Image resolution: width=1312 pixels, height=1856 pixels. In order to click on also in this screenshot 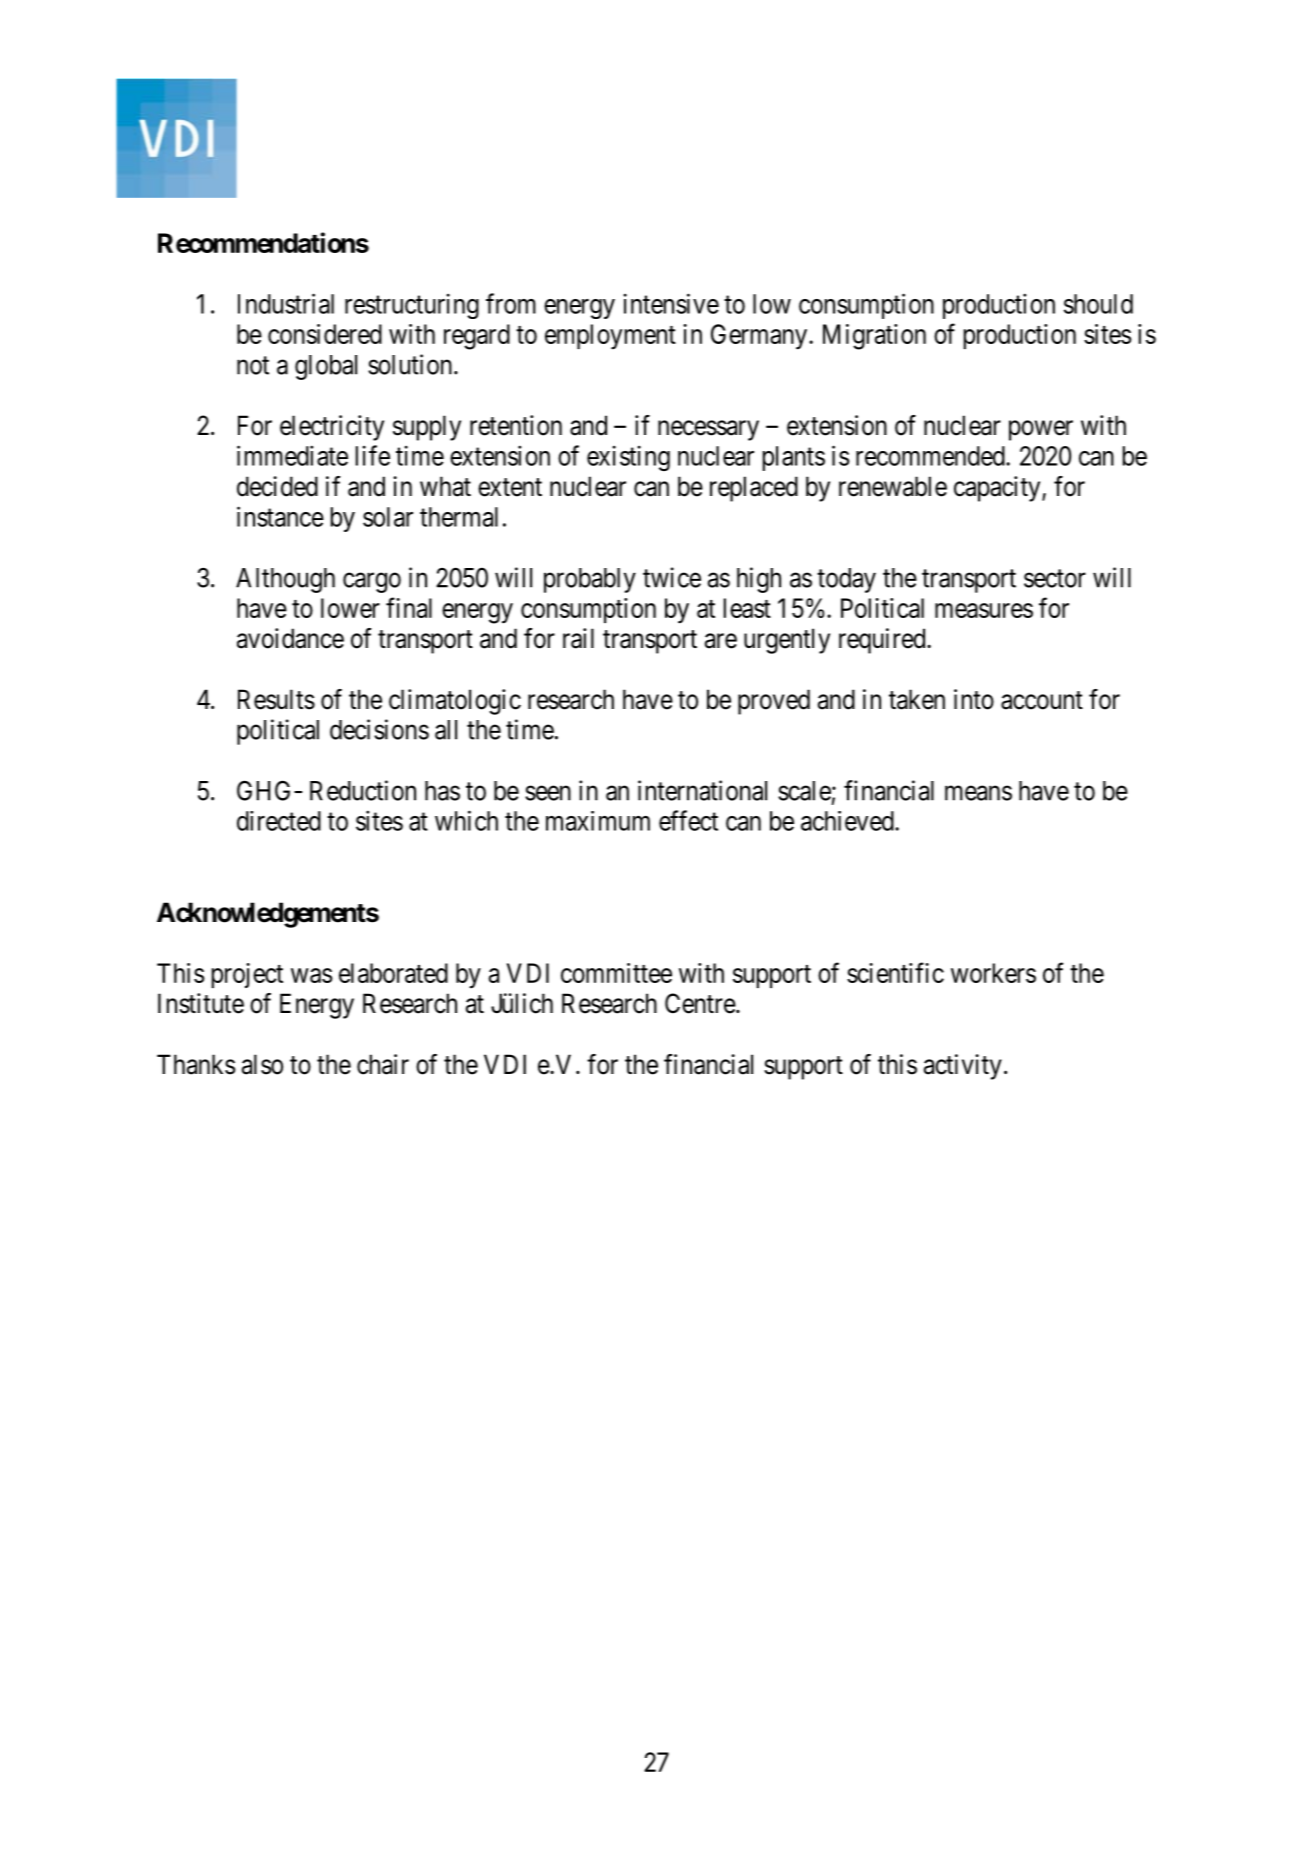, I will do `click(262, 1064)`.
